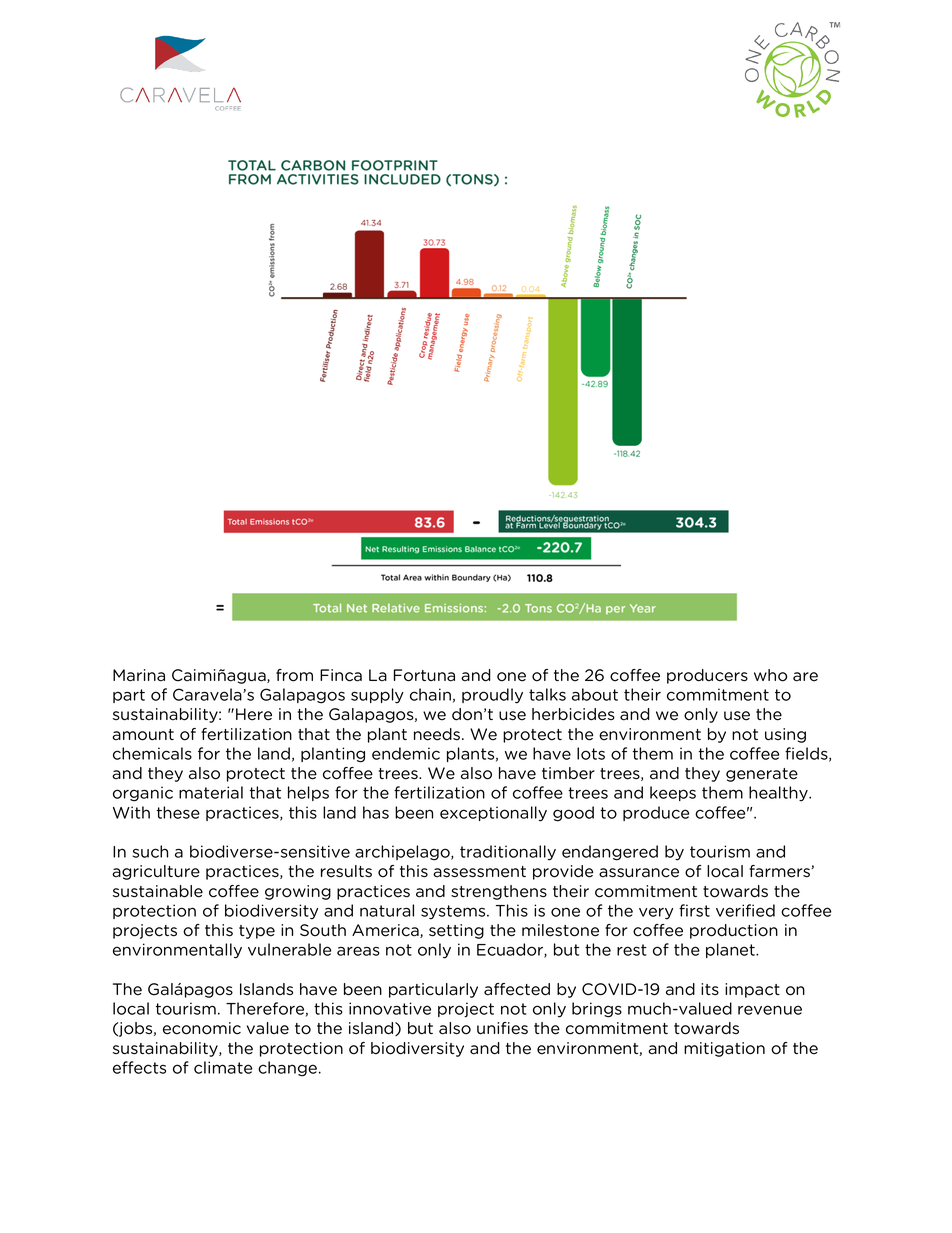  I want to click on unifies, so click(502, 1028).
